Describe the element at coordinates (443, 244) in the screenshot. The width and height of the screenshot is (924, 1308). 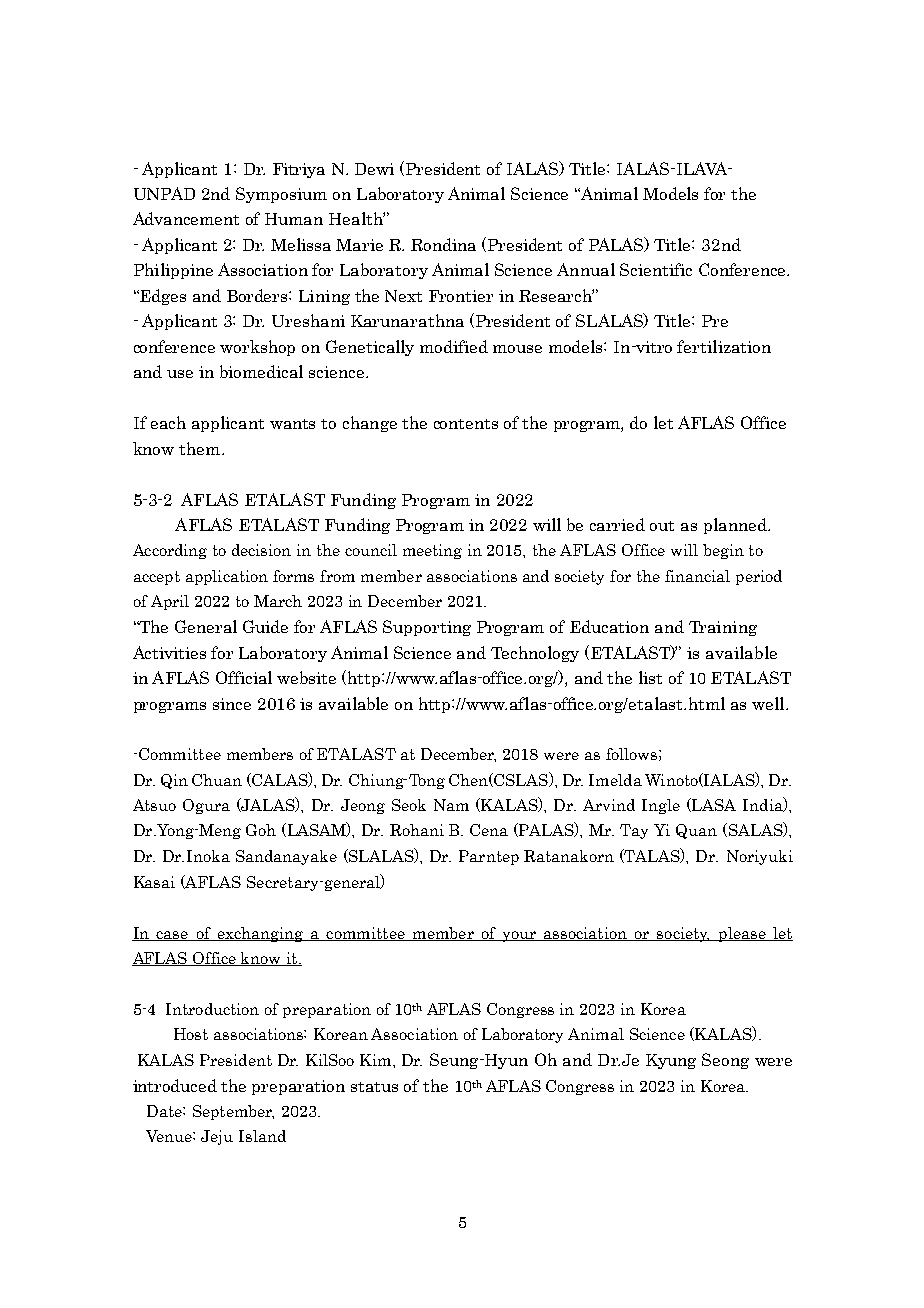
I see `Rondina` at that location.
